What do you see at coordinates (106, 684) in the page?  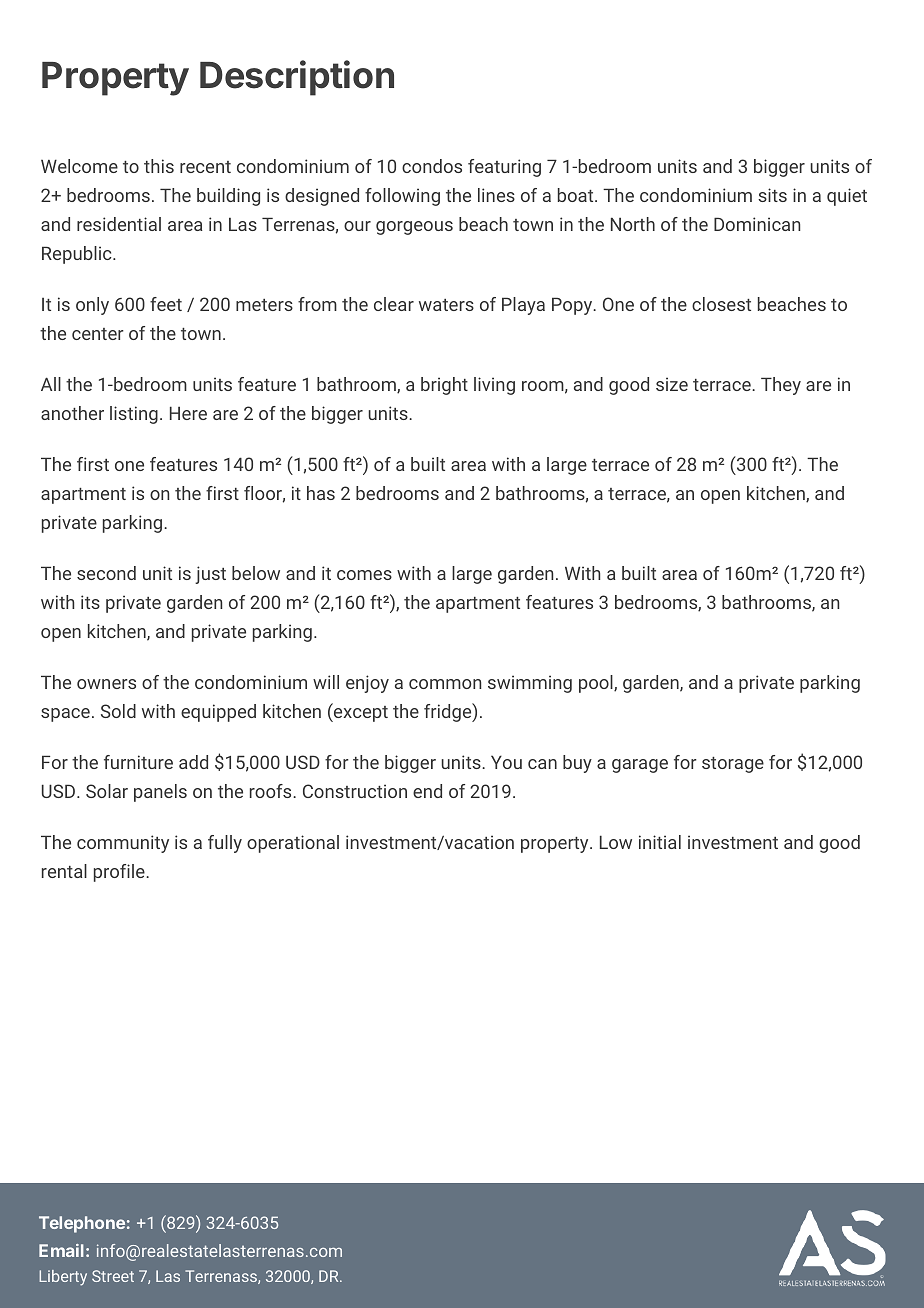 I see `owners` at bounding box center [106, 684].
